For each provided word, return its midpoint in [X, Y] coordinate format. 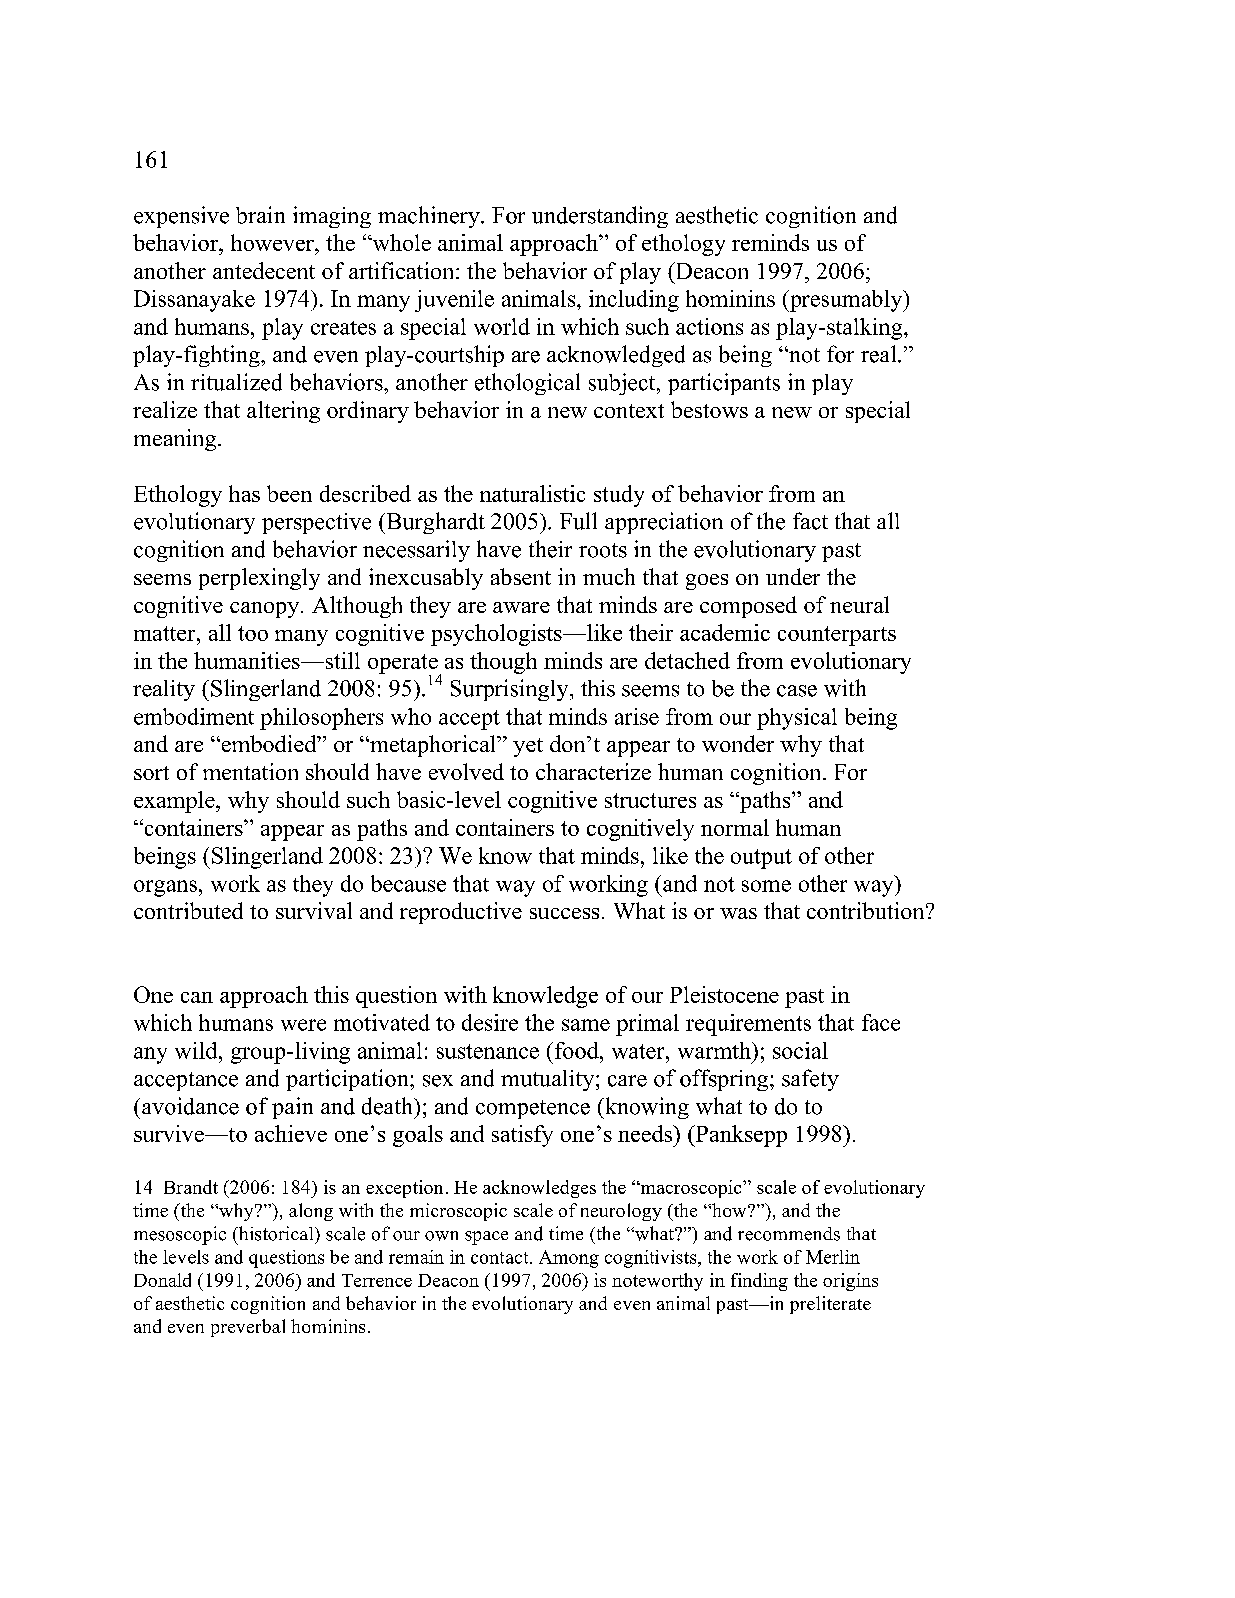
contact [501, 1258]
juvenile [454, 301]
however [273, 242]
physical [797, 719]
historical [276, 1233]
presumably [846, 301]
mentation [250, 771]
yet [528, 747]
